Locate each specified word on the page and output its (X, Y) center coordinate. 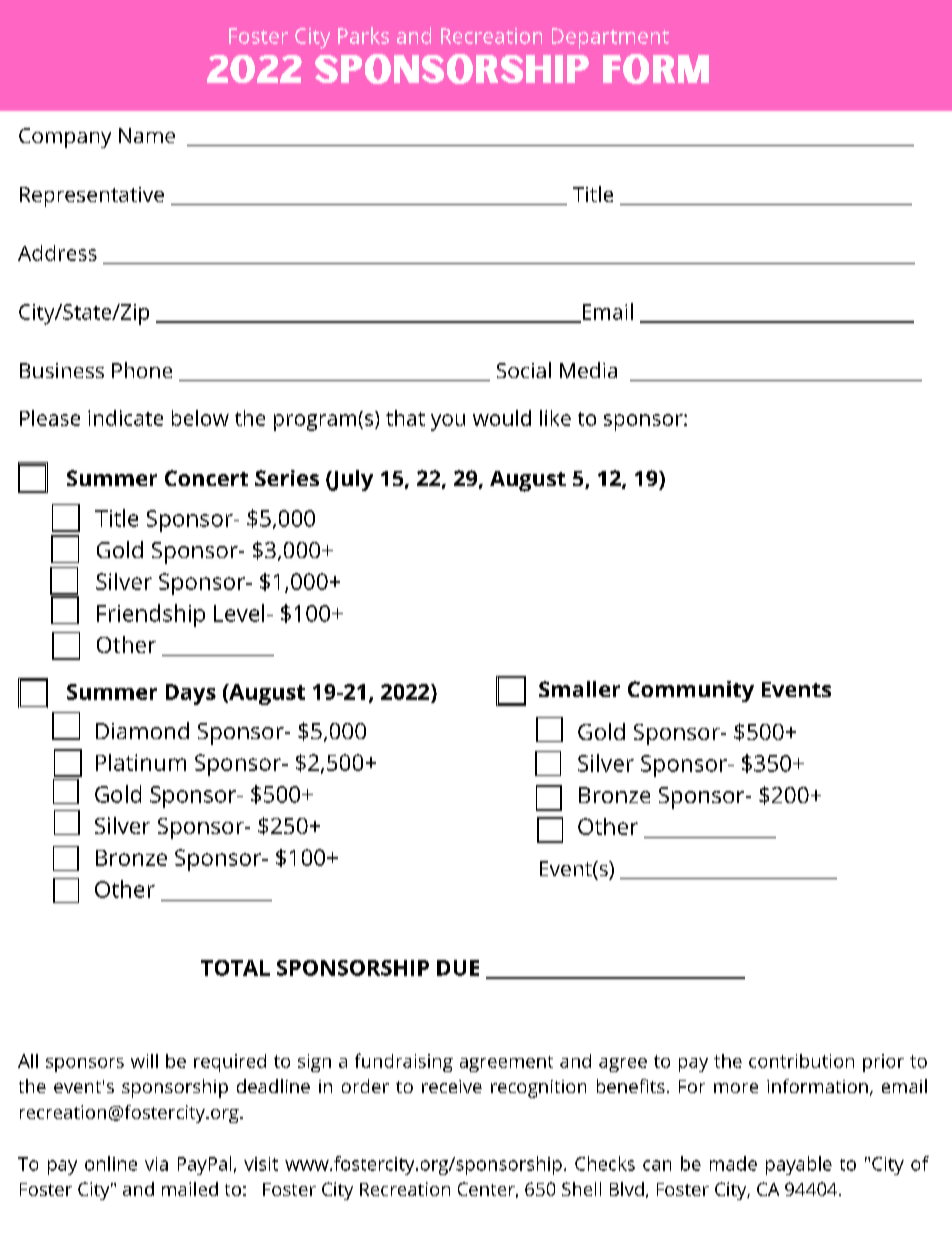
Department (610, 38)
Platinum (141, 762)
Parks (363, 35)
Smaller (579, 689)
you (448, 422)
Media (588, 370)
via (156, 1164)
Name (147, 135)
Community (691, 691)
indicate (125, 418)
